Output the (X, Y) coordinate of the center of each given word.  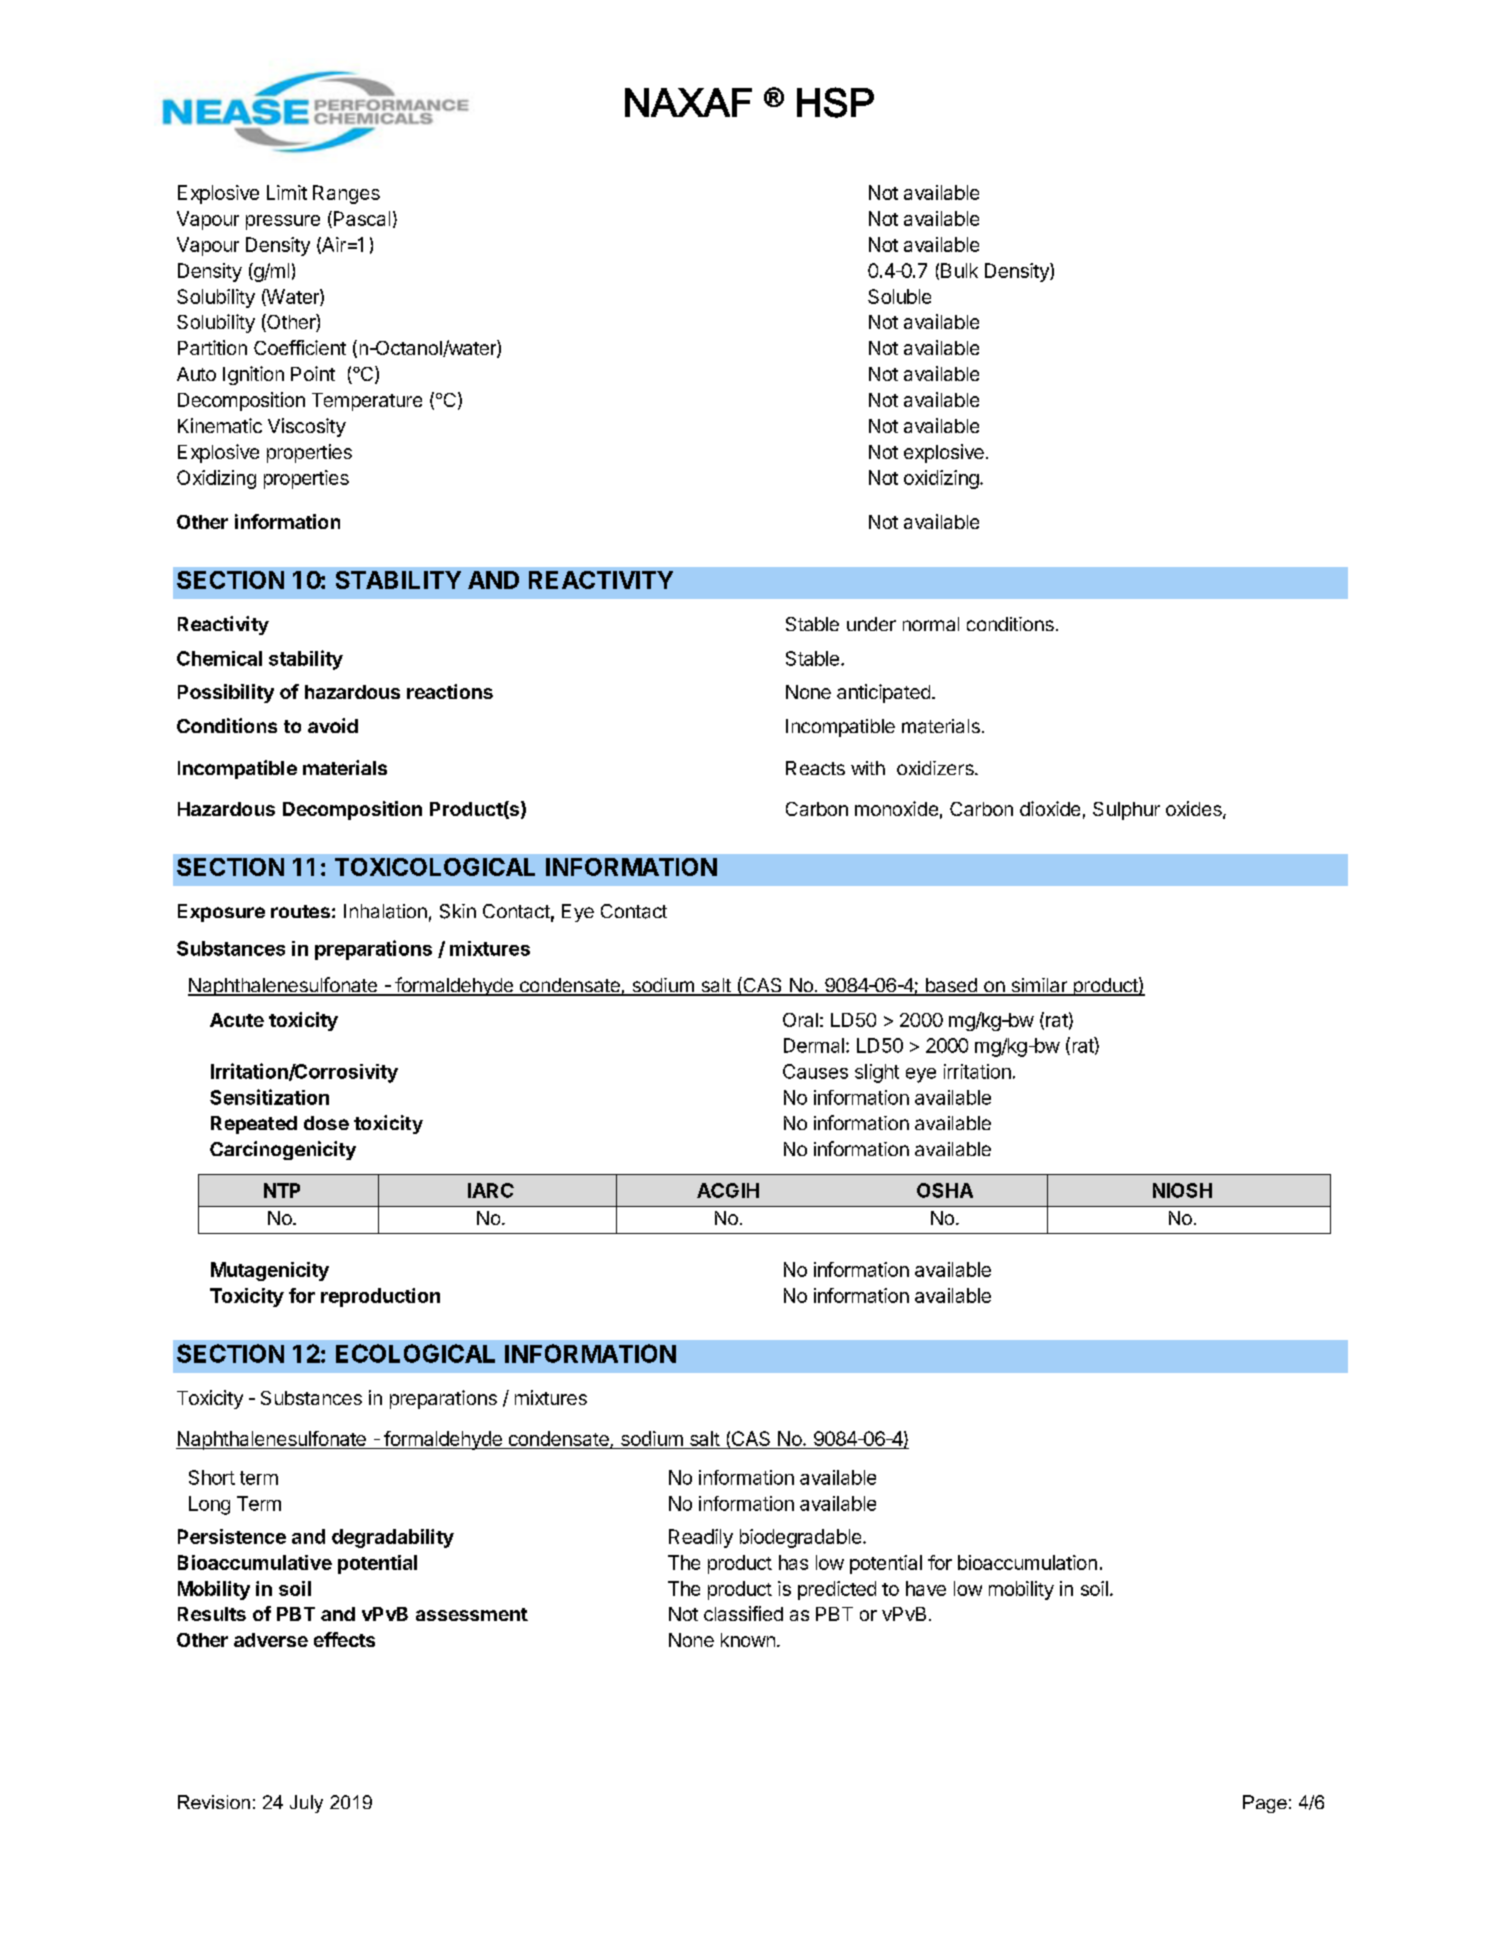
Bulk (959, 270)
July (306, 1804)
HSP (835, 102)
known (748, 1640)
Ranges (346, 194)
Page (1265, 1804)
